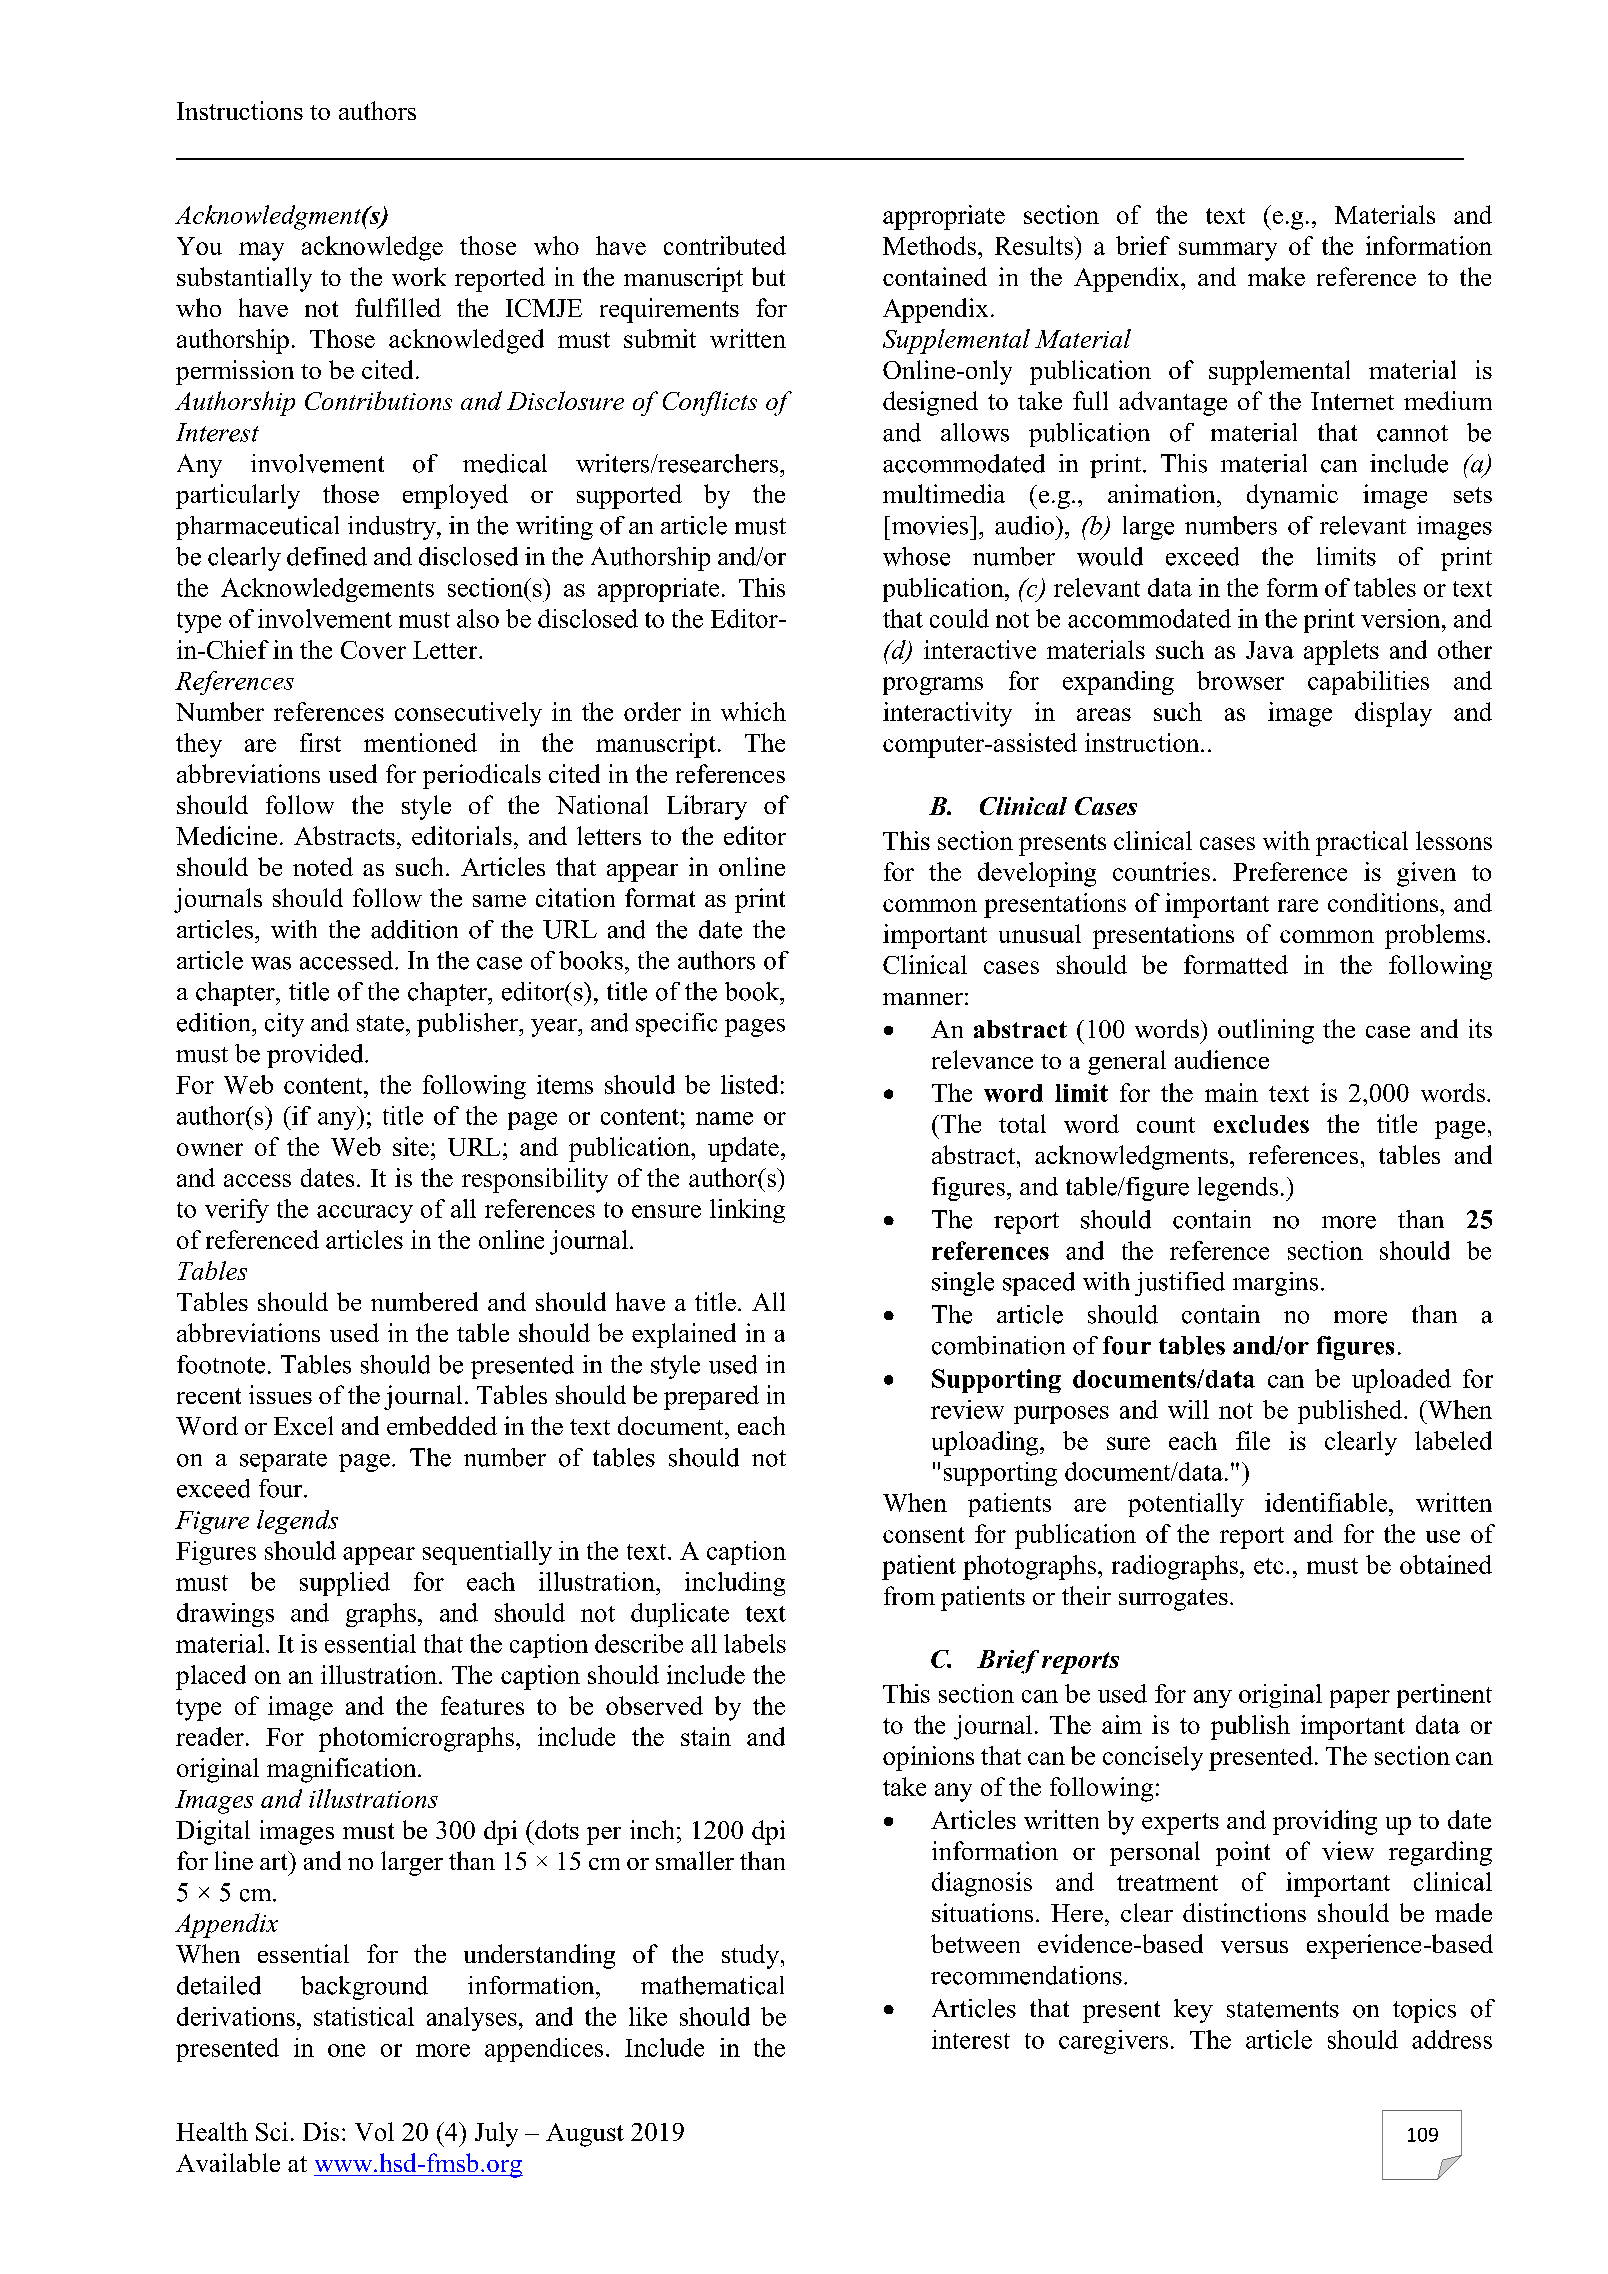 The width and height of the document is (1608, 2274). I want to click on labels, so click(755, 1643).
